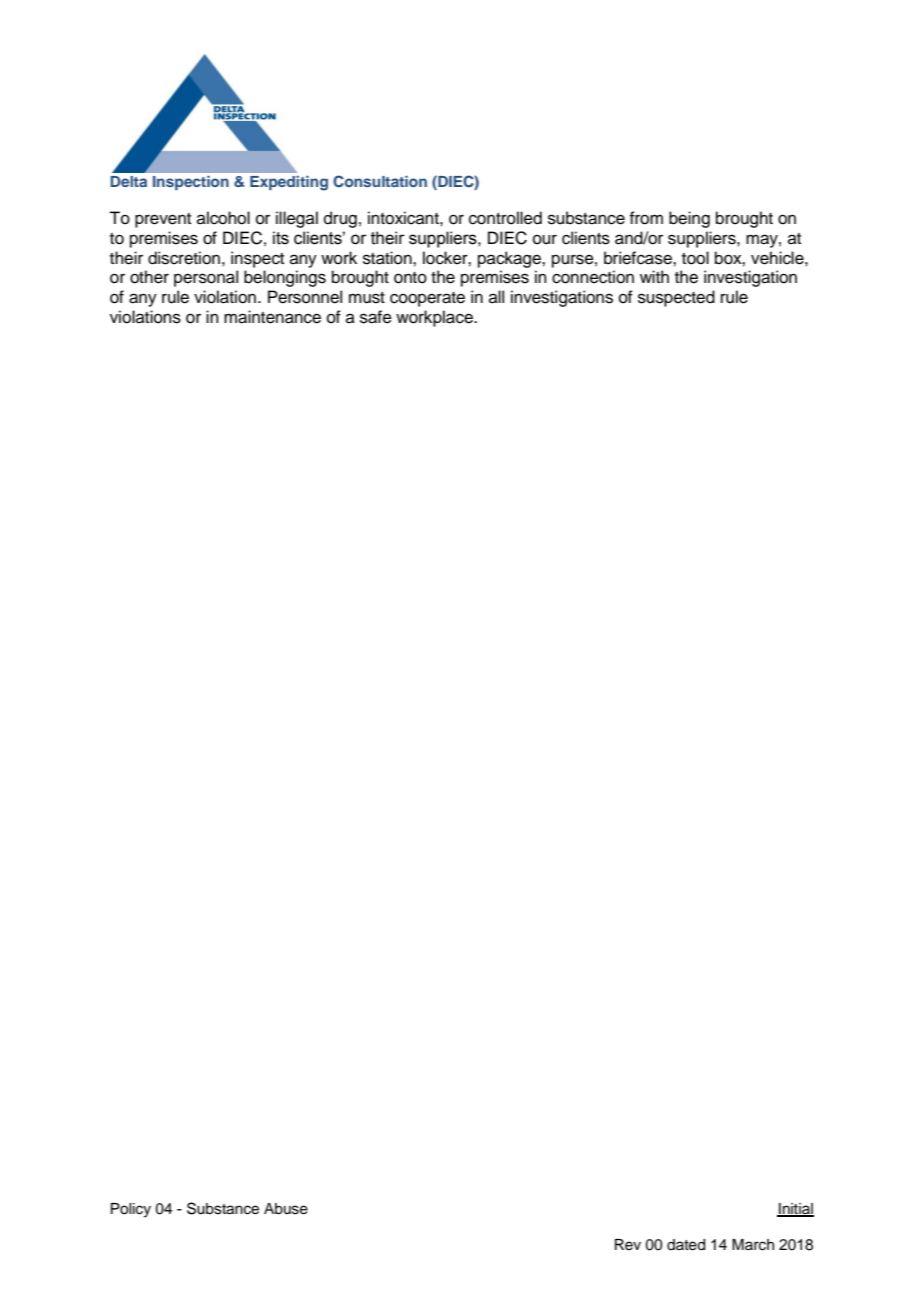 The height and width of the page is (1308, 924). What do you see at coordinates (686, 1245) in the page?
I see `dated` at bounding box center [686, 1245].
